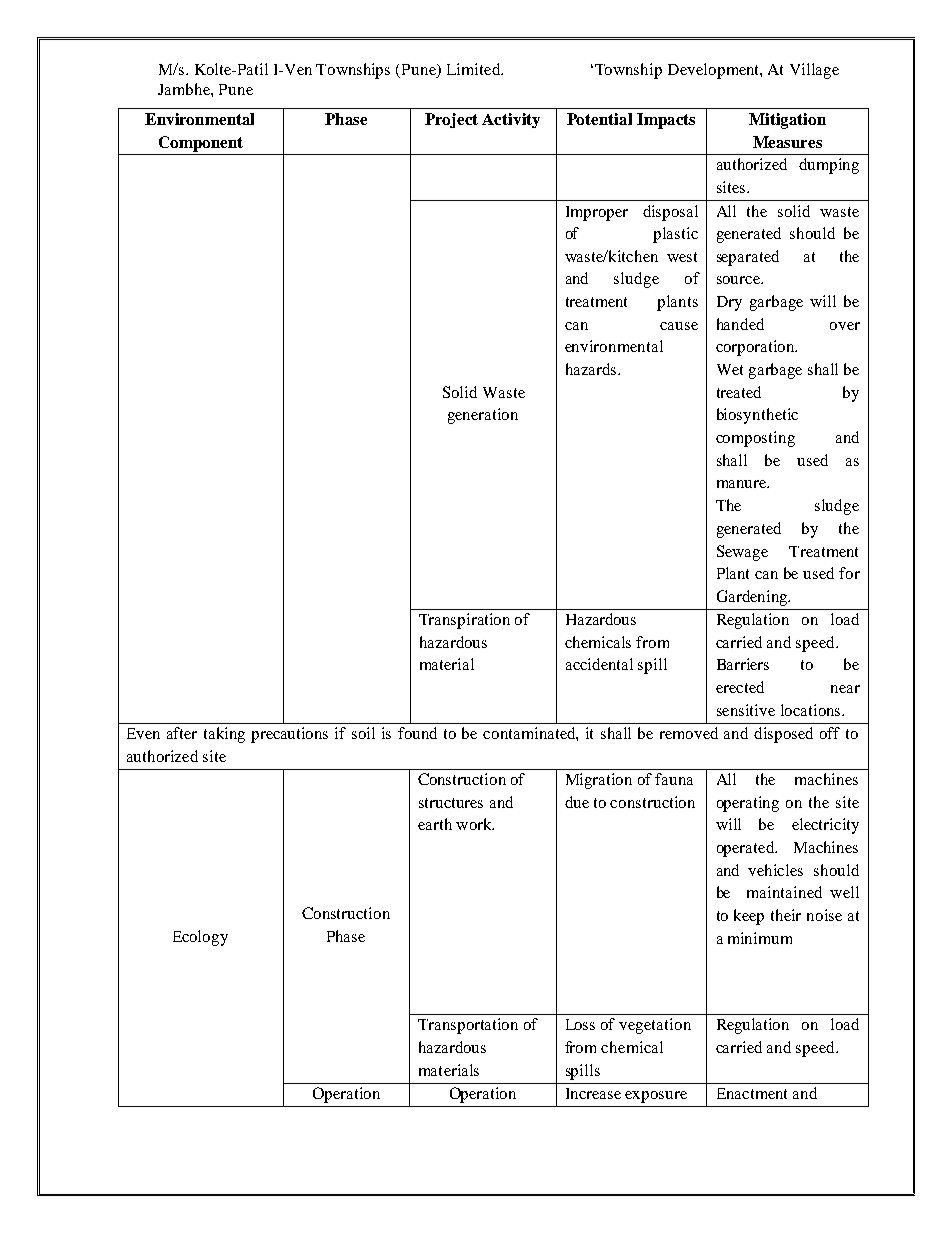 The height and width of the screenshot is (1233, 952). Describe the element at coordinates (200, 938) in the screenshot. I see `Ecology` at that location.
